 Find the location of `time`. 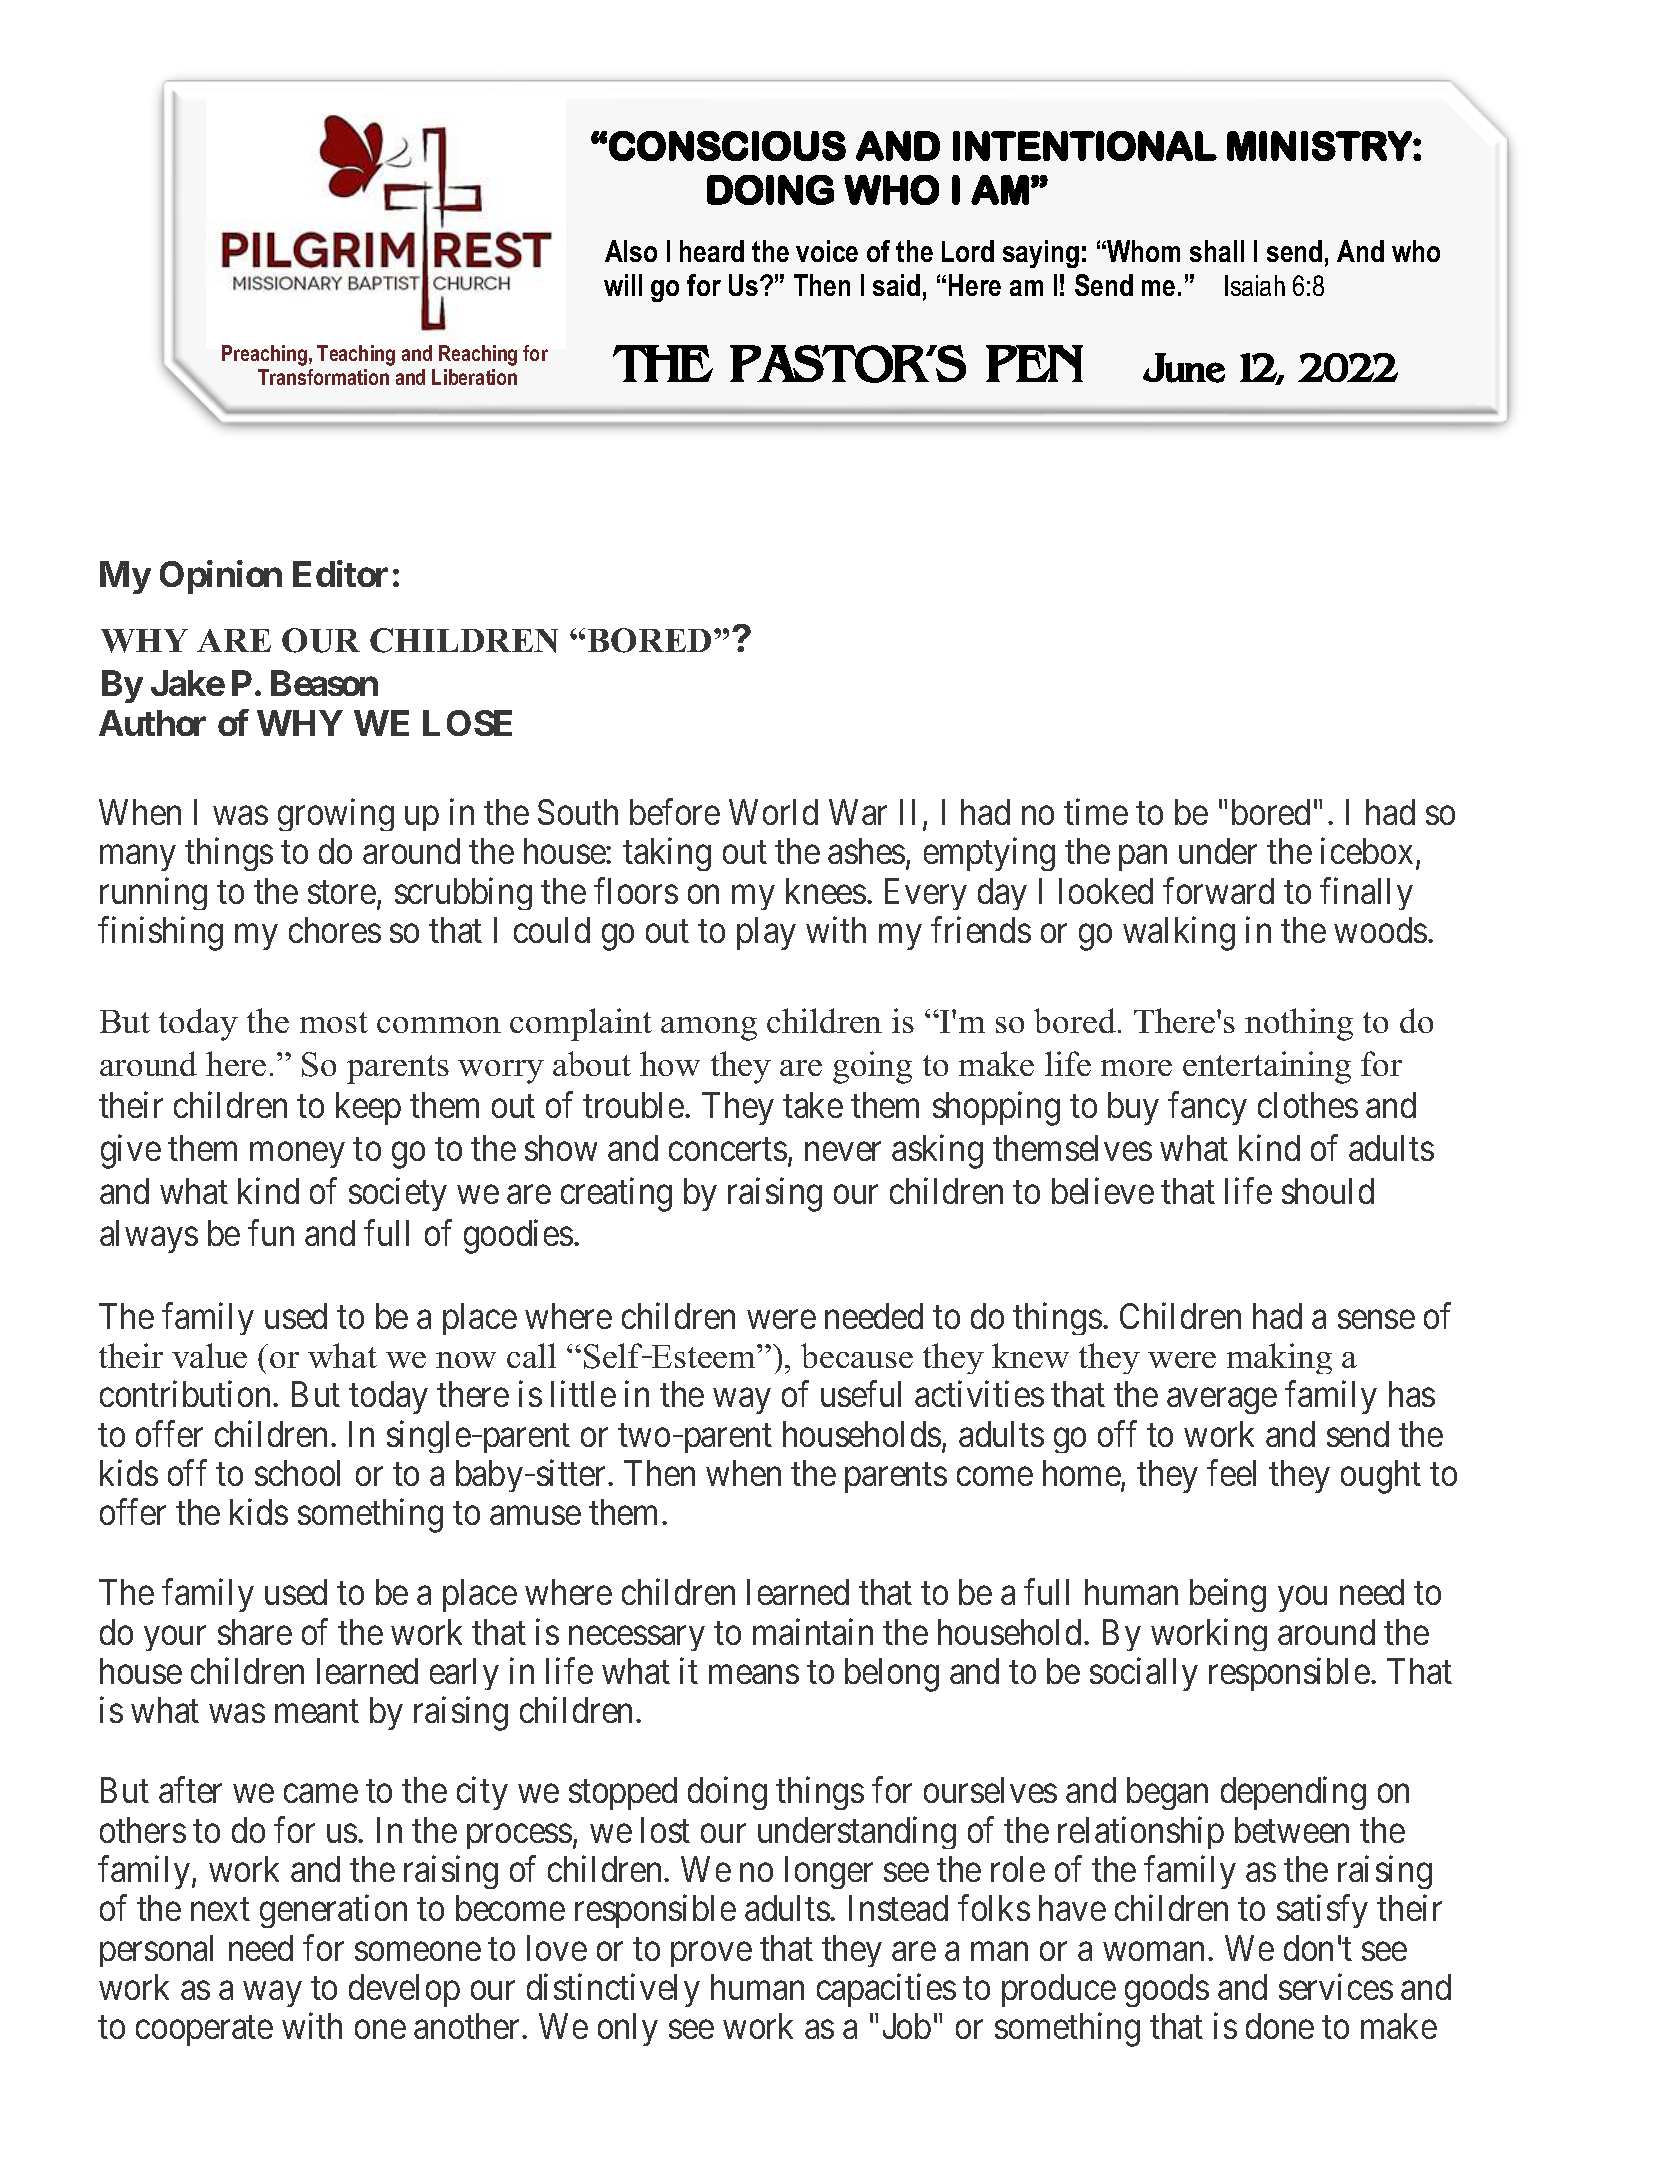

time is located at coordinates (1096, 812).
